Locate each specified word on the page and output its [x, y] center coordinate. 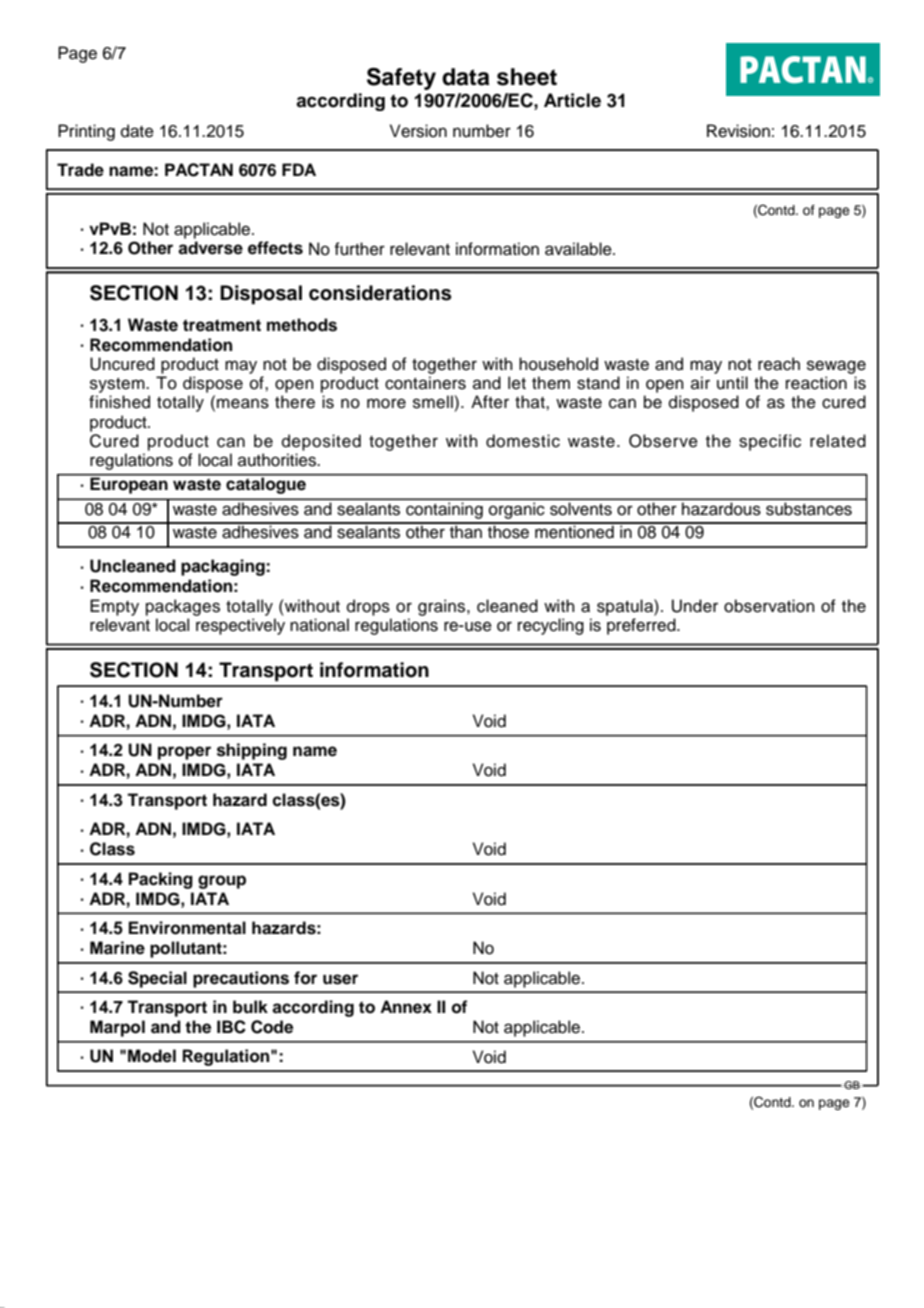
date [137, 131]
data [465, 77]
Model [152, 1056]
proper [184, 753]
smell [434, 402]
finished [119, 402]
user [340, 979]
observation [769, 606]
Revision [738, 131]
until [732, 383]
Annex [406, 1007]
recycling [551, 626]
